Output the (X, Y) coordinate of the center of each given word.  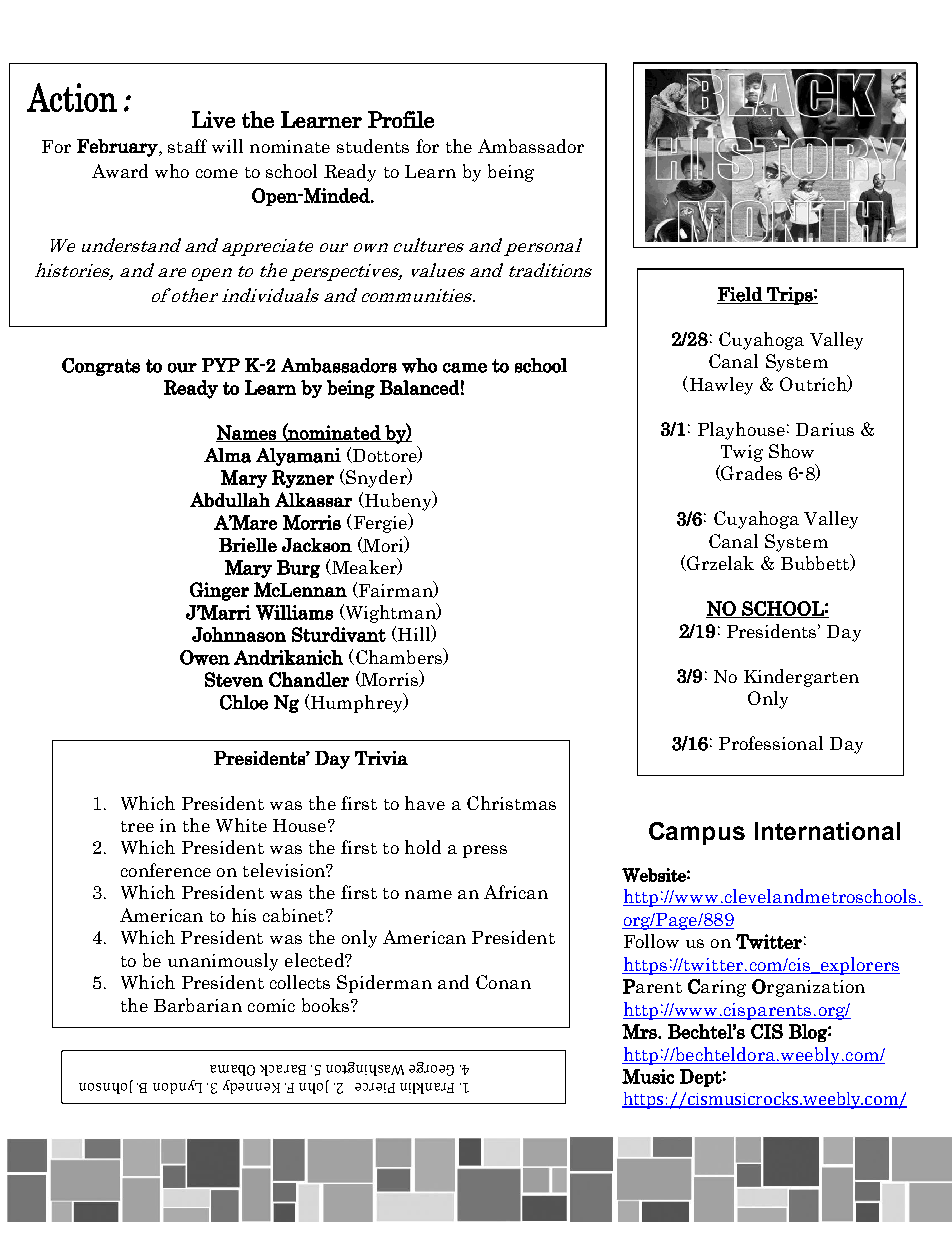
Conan (503, 982)
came (465, 368)
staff (187, 146)
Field (740, 295)
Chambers (399, 656)
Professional (771, 743)
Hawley (720, 386)
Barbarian (198, 1005)
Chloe (244, 702)
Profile (401, 119)
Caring (717, 988)
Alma (227, 455)
